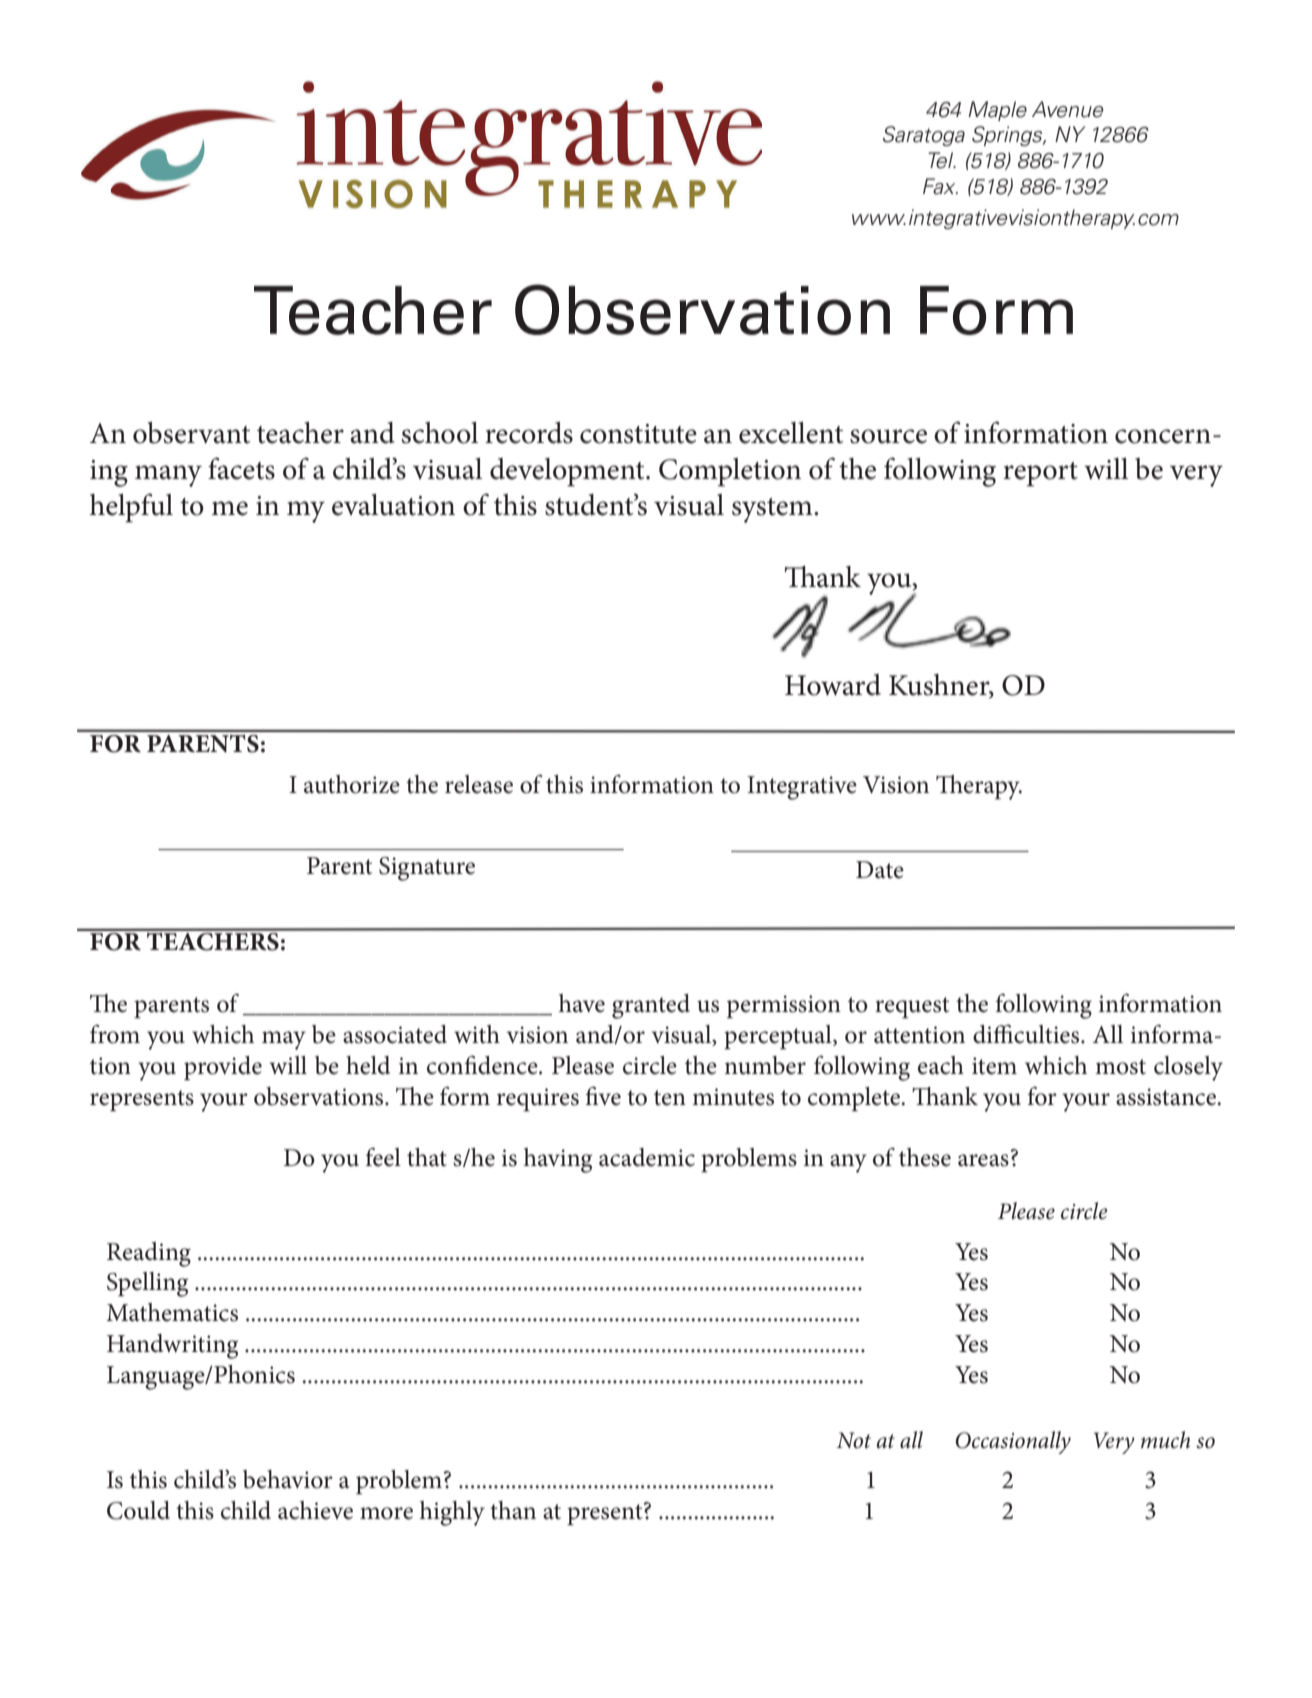  Describe the element at coordinates (924, 136) in the screenshot. I see `Saratoga` at that location.
